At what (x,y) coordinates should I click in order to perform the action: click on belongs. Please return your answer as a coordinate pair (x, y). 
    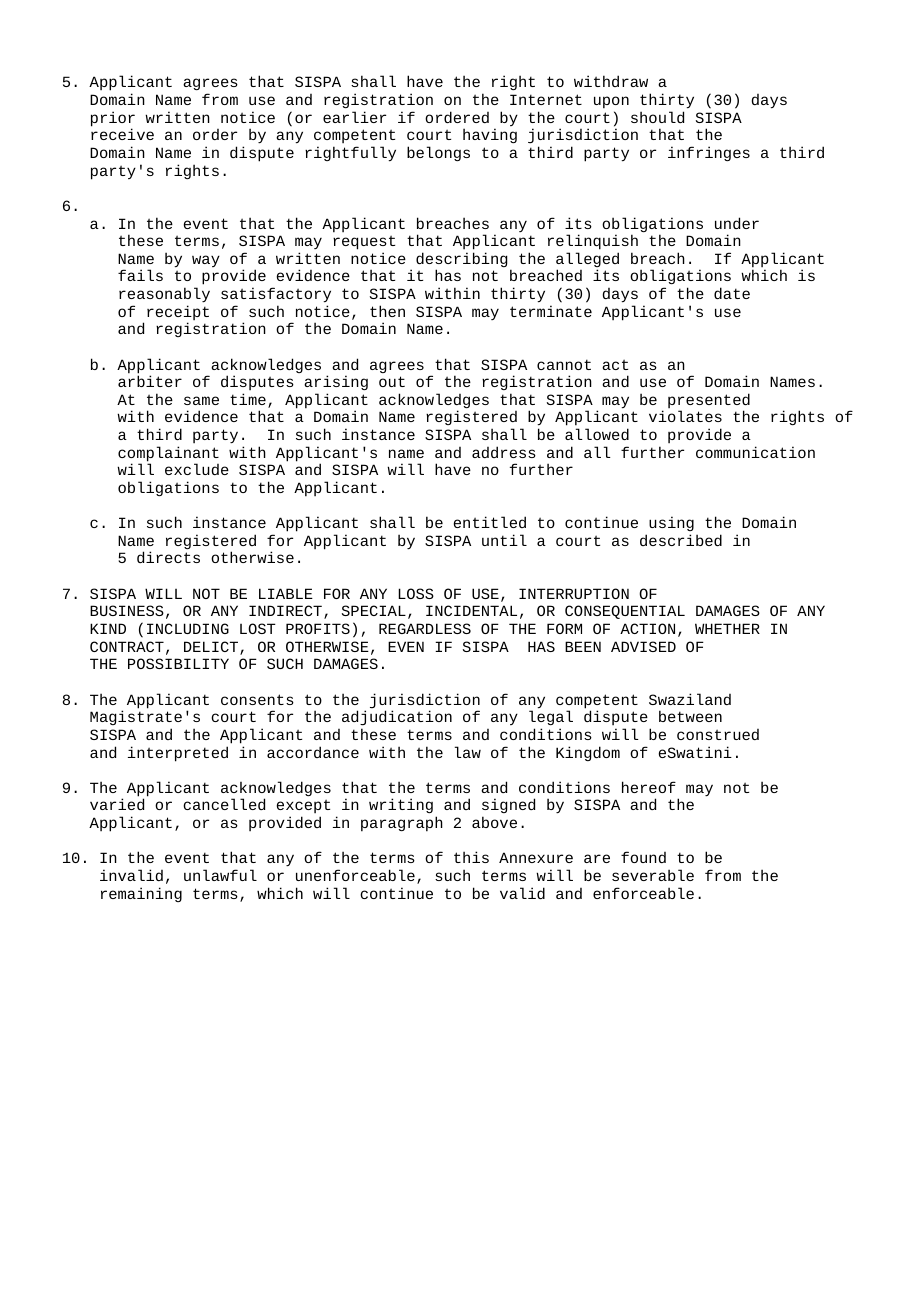
    Looking at the image, I should click on (438, 153).
